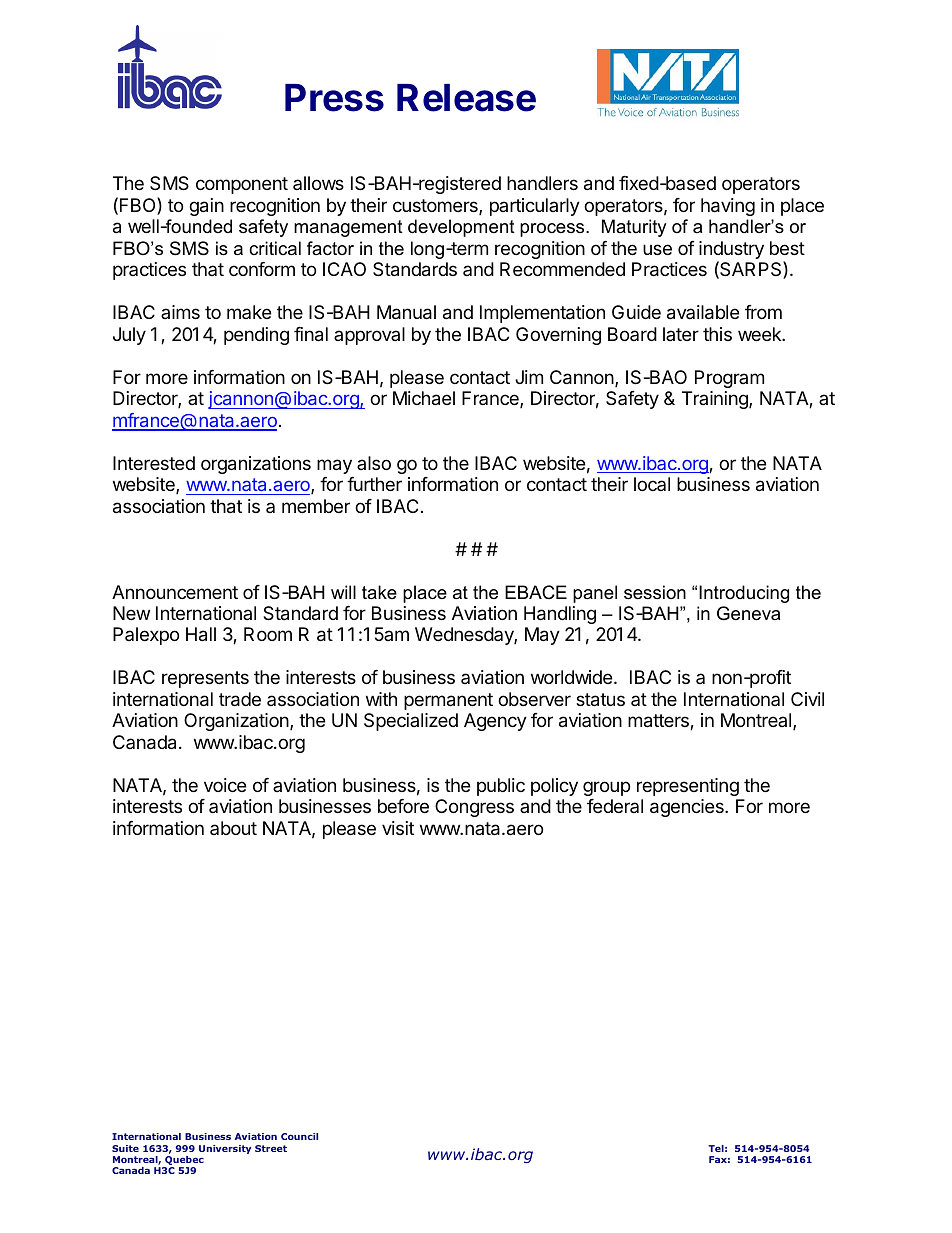 The image size is (952, 1233). I want to click on Release, so click(466, 98).
